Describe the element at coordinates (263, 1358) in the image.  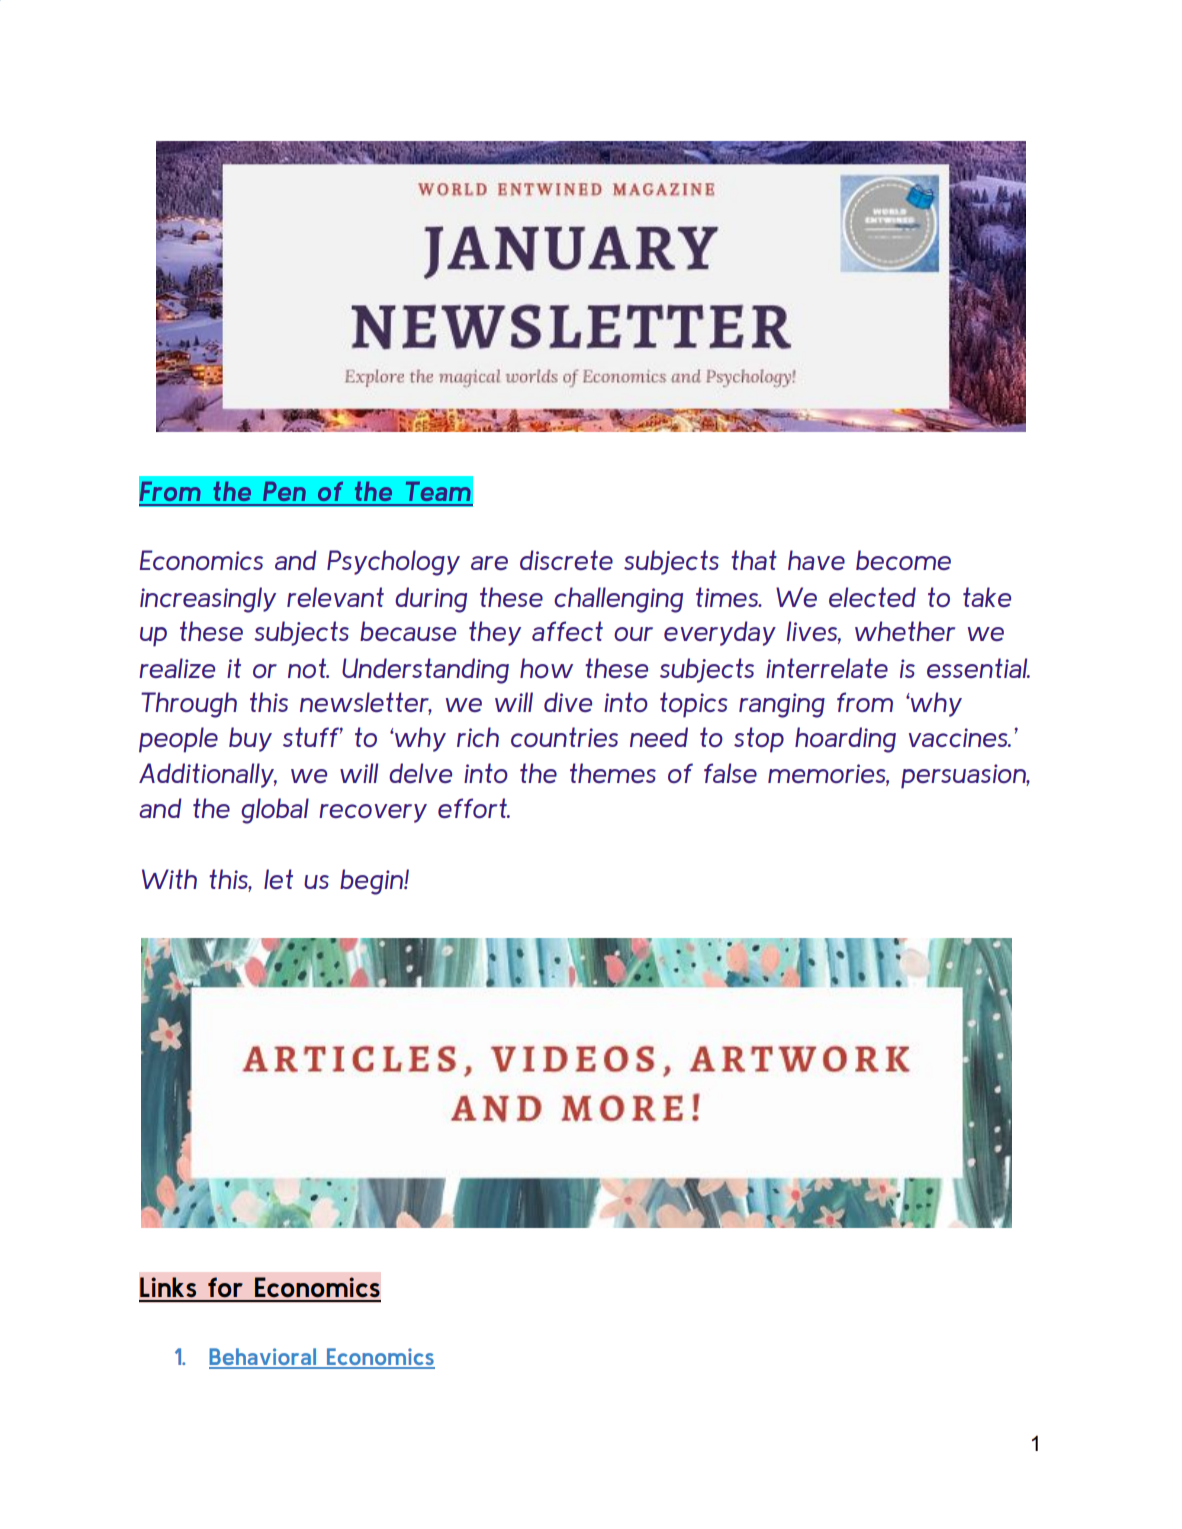
I see `Behavioral` at that location.
